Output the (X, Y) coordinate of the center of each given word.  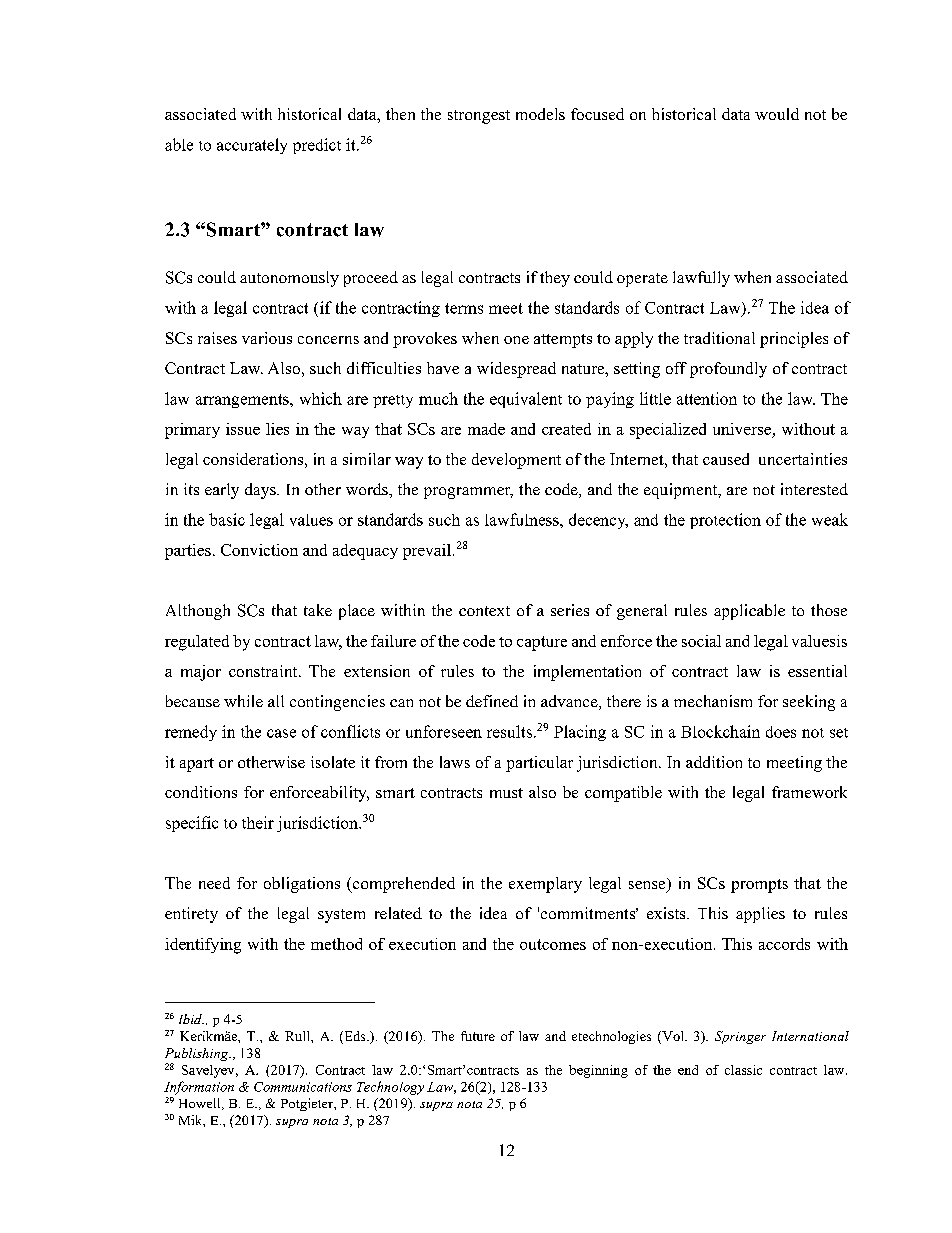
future (478, 1036)
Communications (303, 1087)
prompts (759, 886)
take (318, 610)
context (484, 611)
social (701, 641)
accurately (252, 146)
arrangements (243, 401)
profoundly (728, 370)
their (258, 822)
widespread (516, 370)
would (777, 114)
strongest (479, 117)
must (506, 793)
